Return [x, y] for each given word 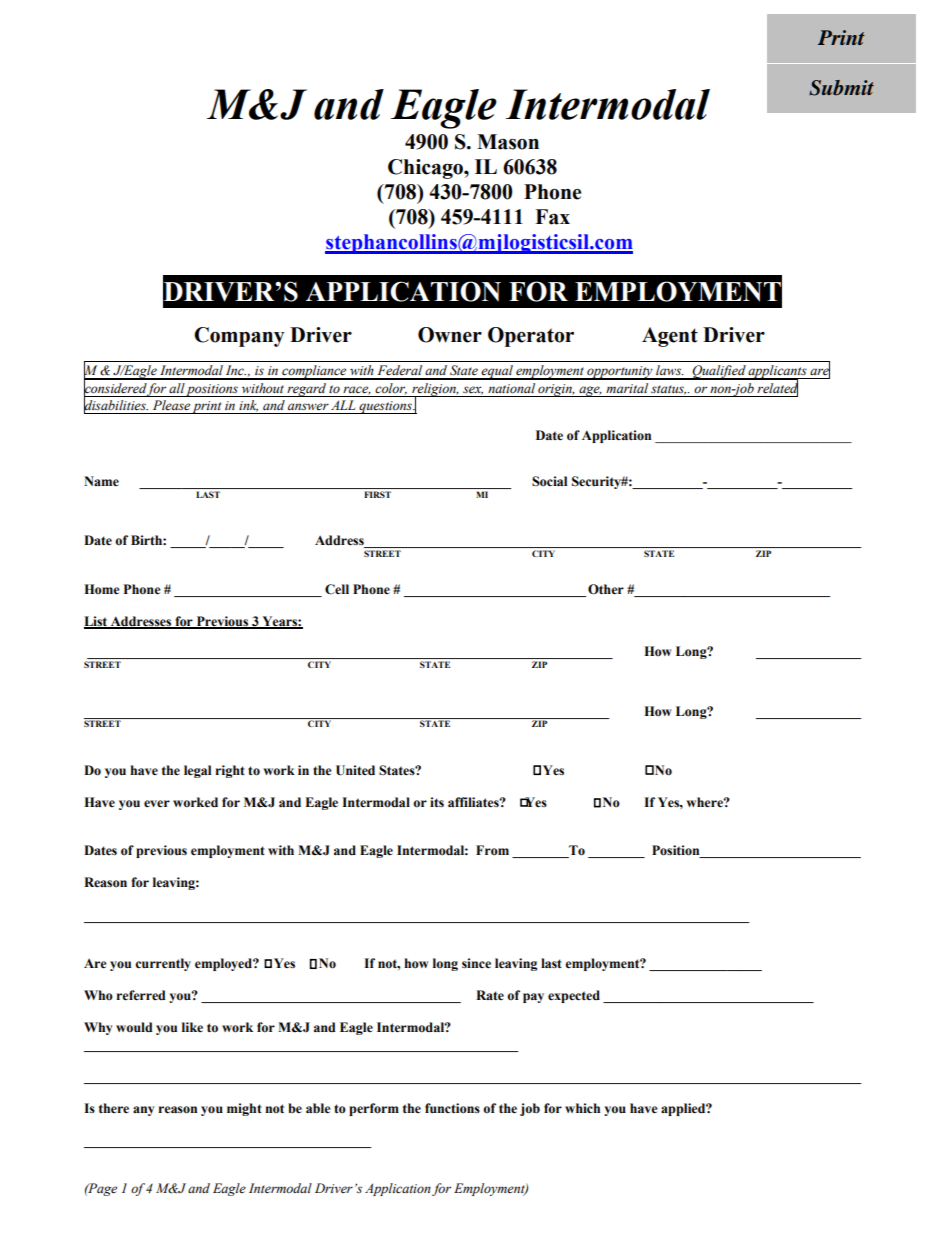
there [114, 1108]
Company [239, 337]
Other [606, 589]
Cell [337, 589]
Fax [552, 217]
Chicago [426, 169]
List [97, 622]
